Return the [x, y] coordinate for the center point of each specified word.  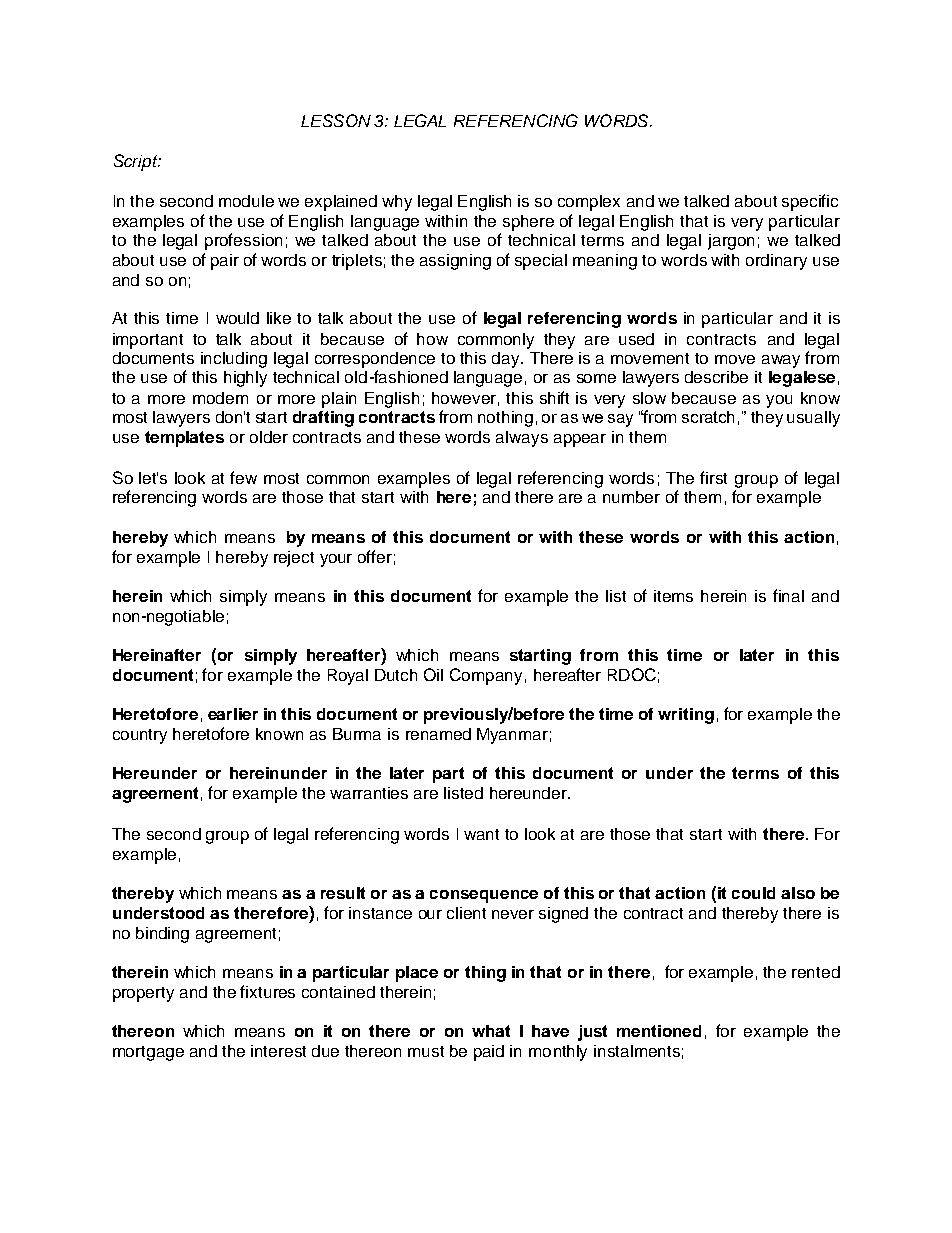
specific [810, 202]
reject [294, 559]
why [397, 203]
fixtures [267, 991]
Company [486, 676]
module [246, 201]
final [788, 595]
